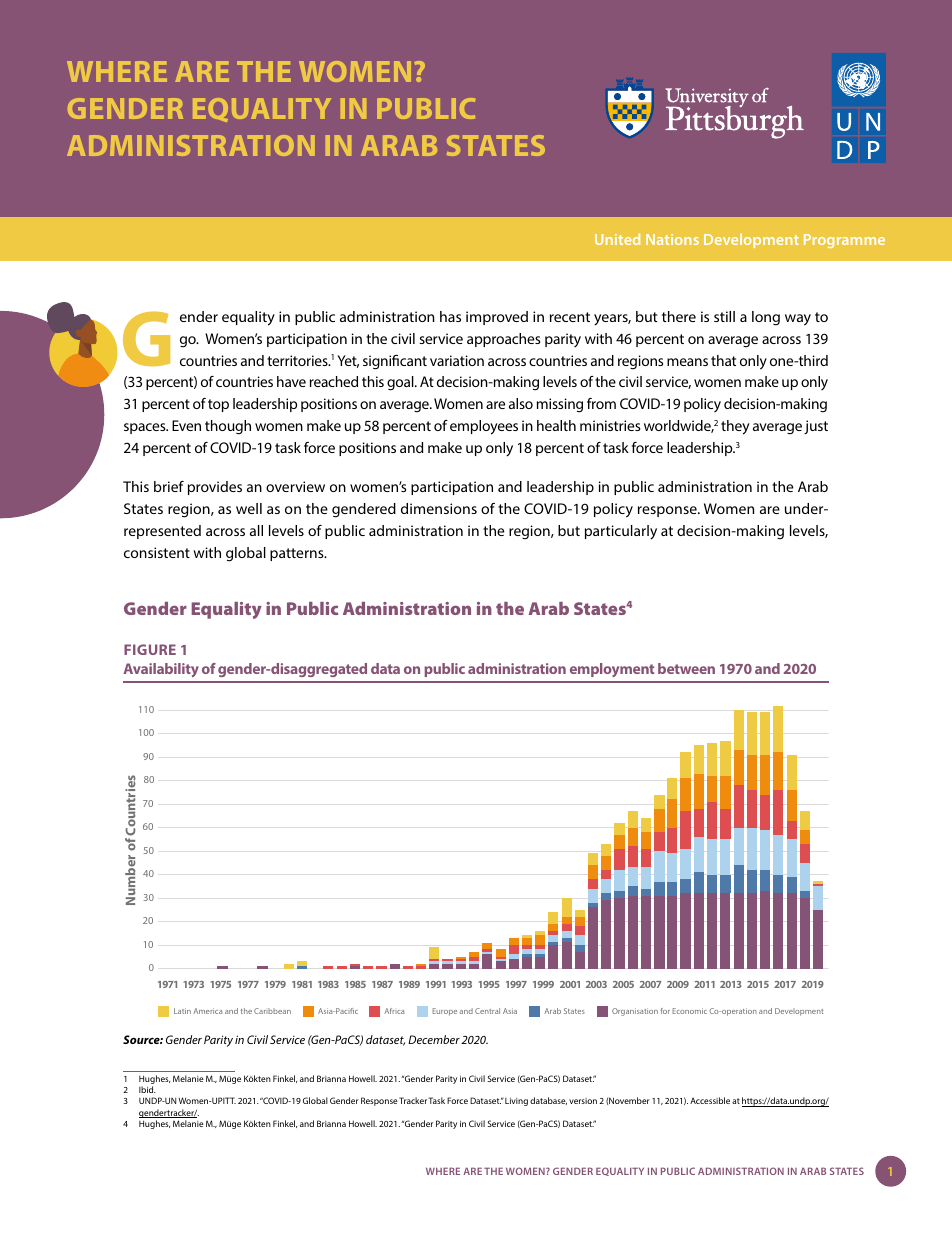 Image resolution: width=952 pixels, height=1233 pixels. Describe the element at coordinates (612, 670) in the document. I see `employment` at that location.
